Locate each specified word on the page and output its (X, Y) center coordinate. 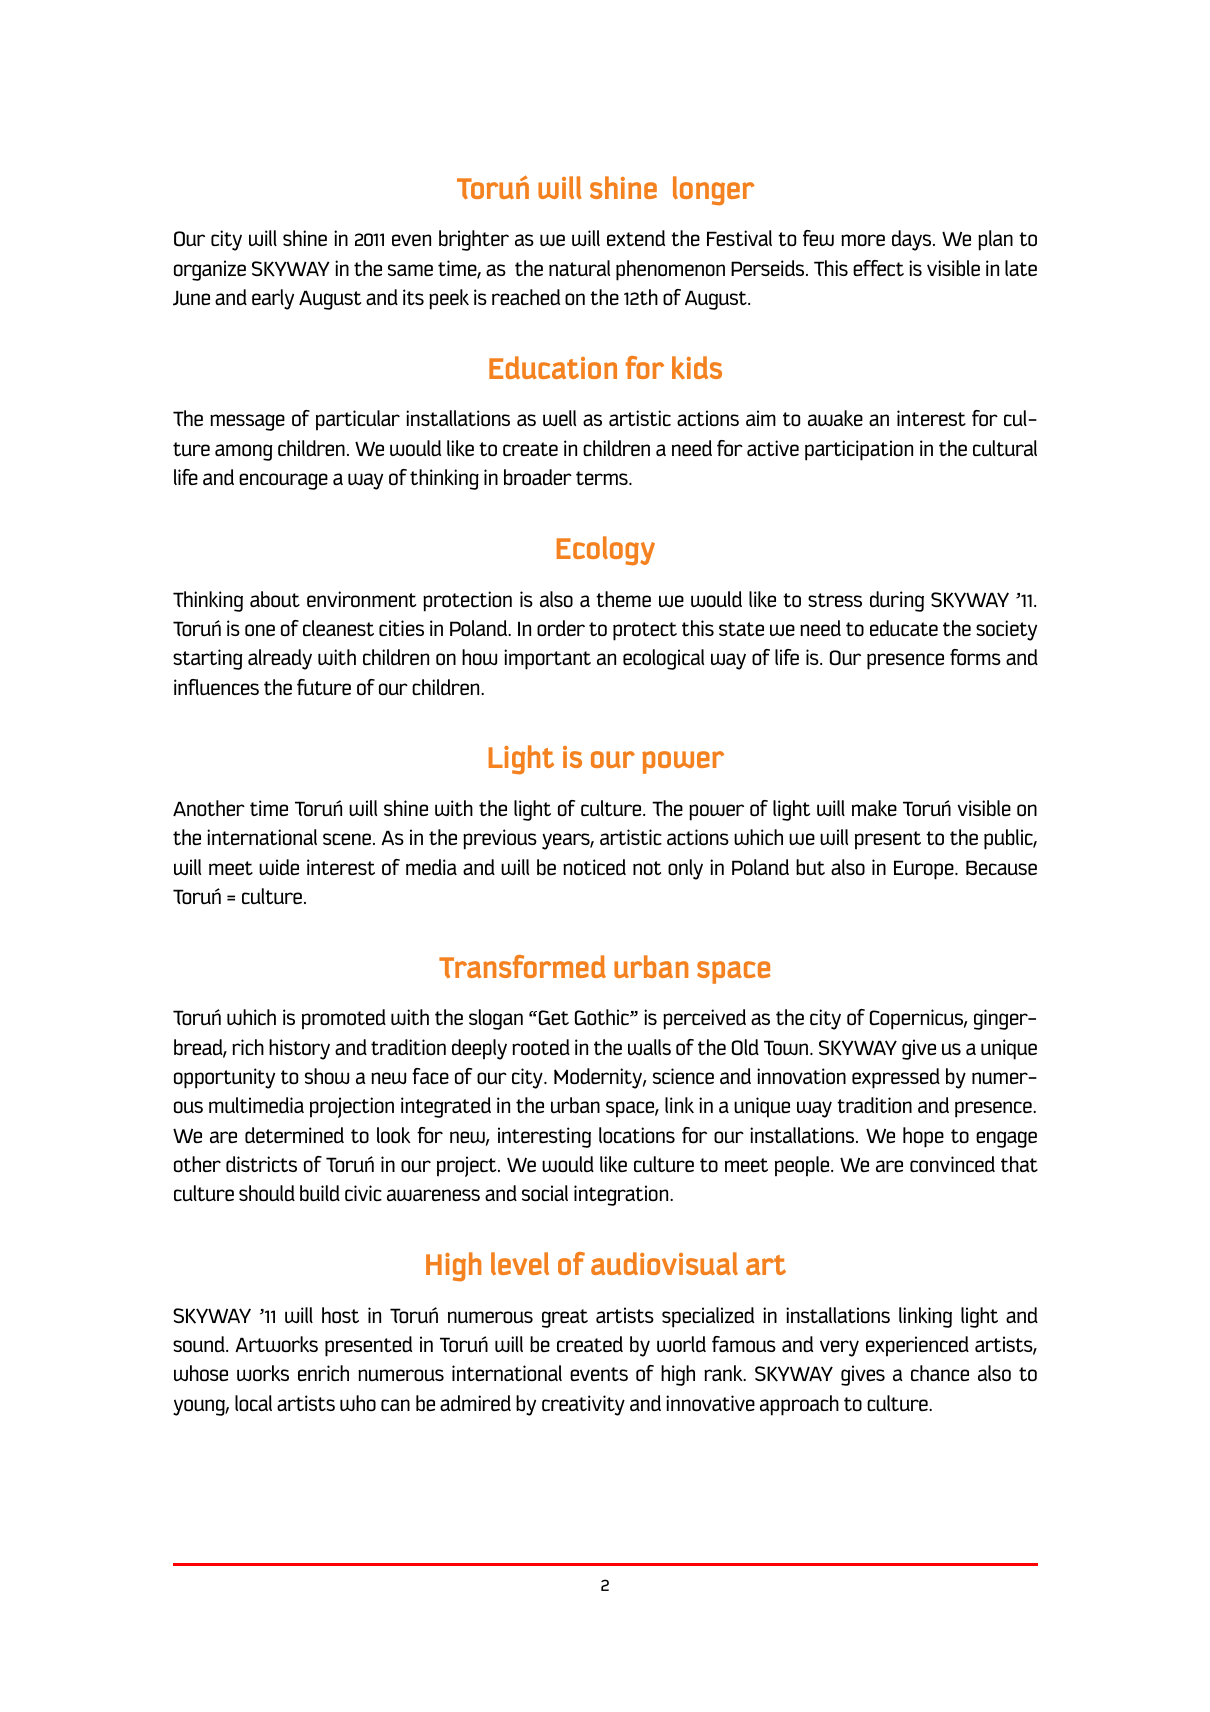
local (253, 1403)
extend (636, 238)
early (273, 299)
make (874, 808)
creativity (583, 1405)
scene (348, 839)
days (913, 240)
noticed (594, 867)
